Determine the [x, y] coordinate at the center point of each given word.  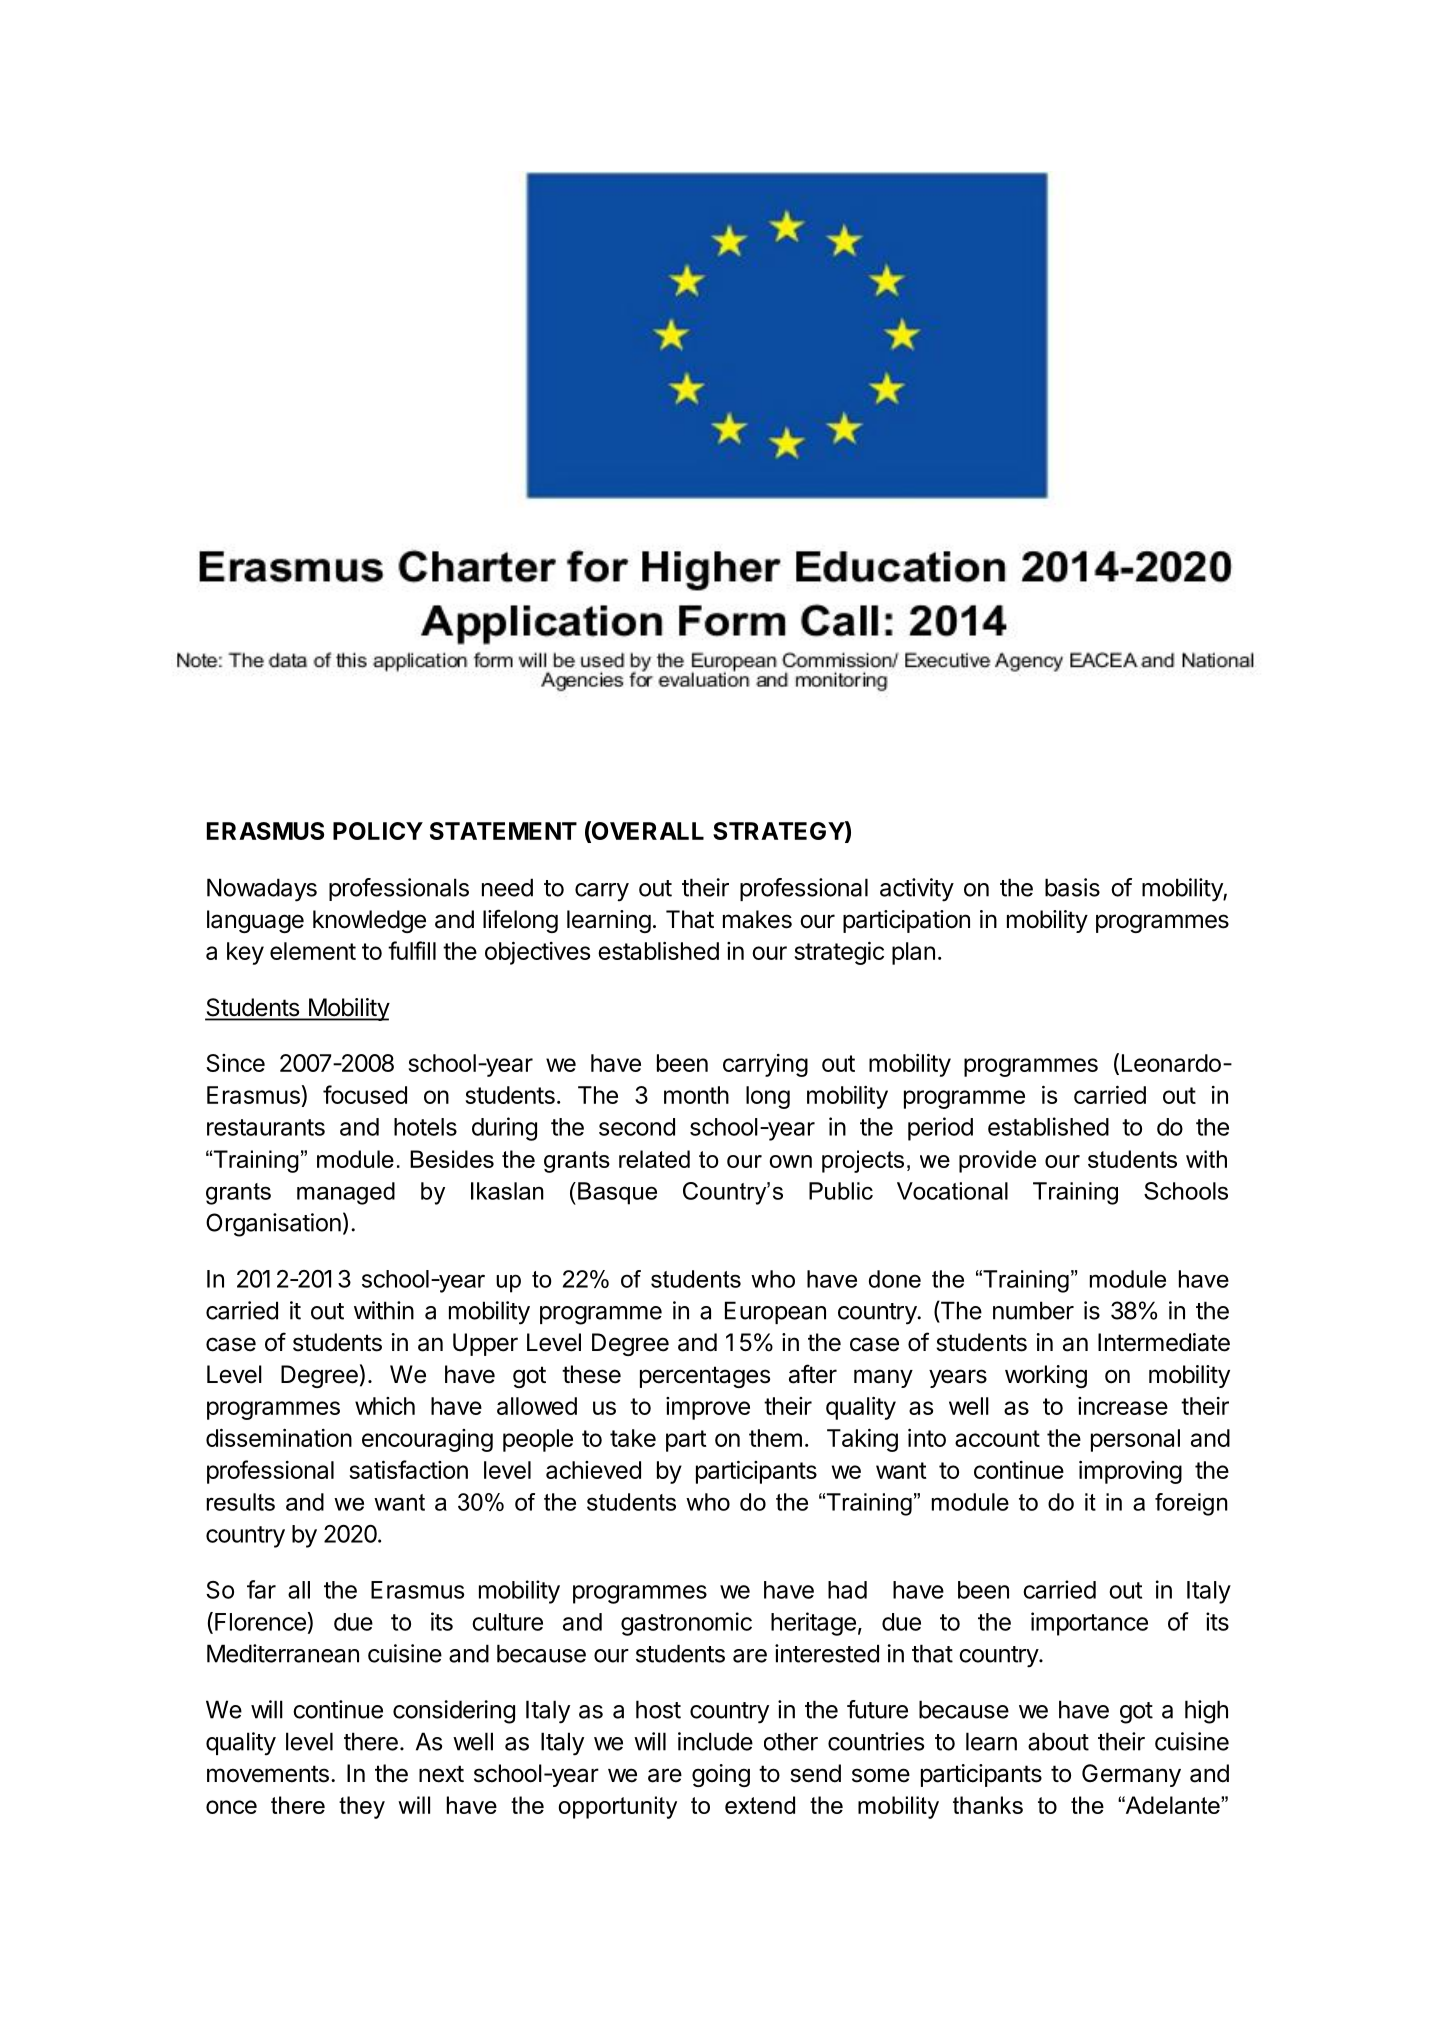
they [362, 1807]
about [1058, 1741]
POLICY [378, 831]
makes [757, 919]
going [721, 1775]
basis [1072, 887]
